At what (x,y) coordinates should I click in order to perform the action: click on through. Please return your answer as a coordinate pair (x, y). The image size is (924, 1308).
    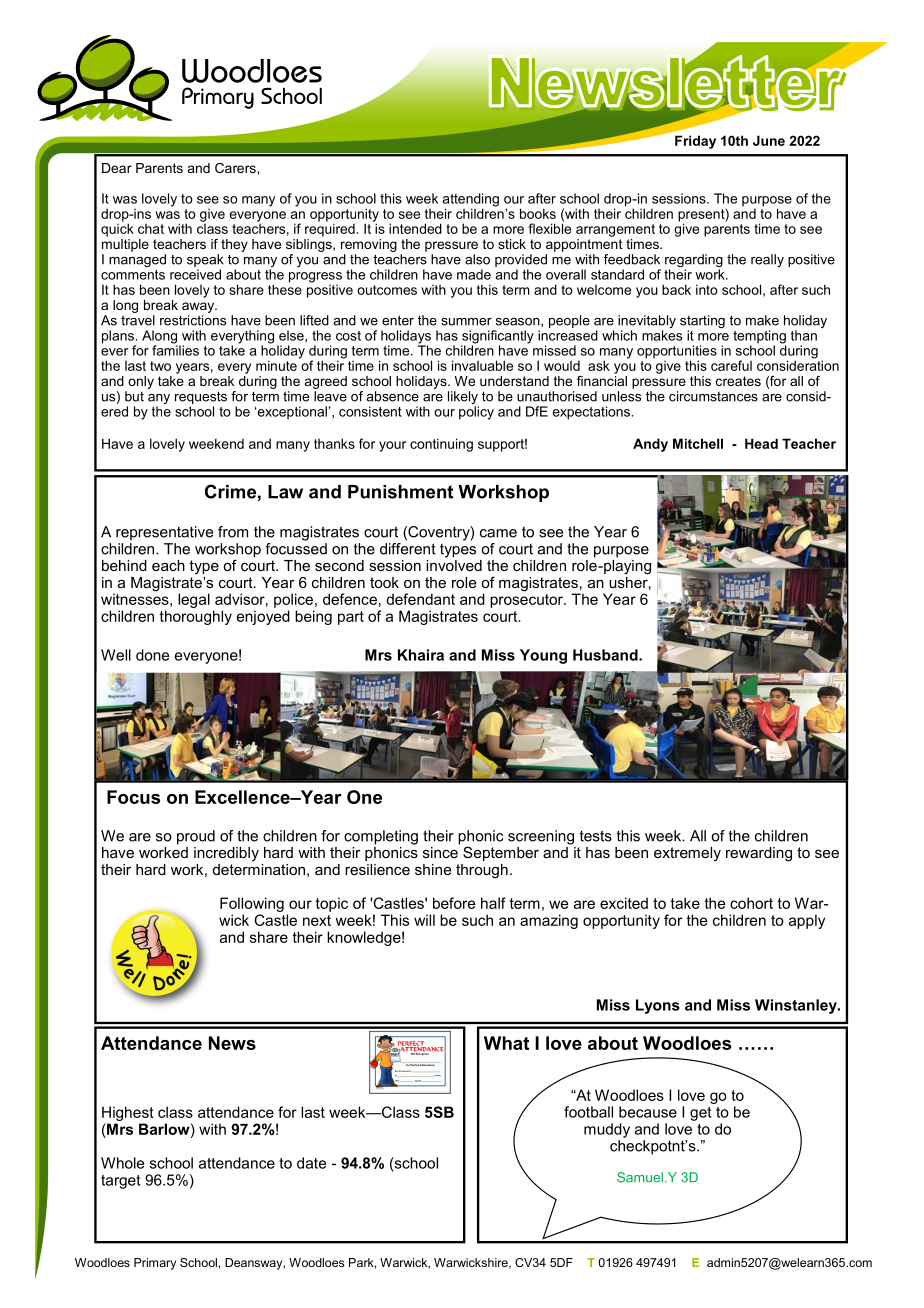
    Looking at the image, I should click on (482, 871).
